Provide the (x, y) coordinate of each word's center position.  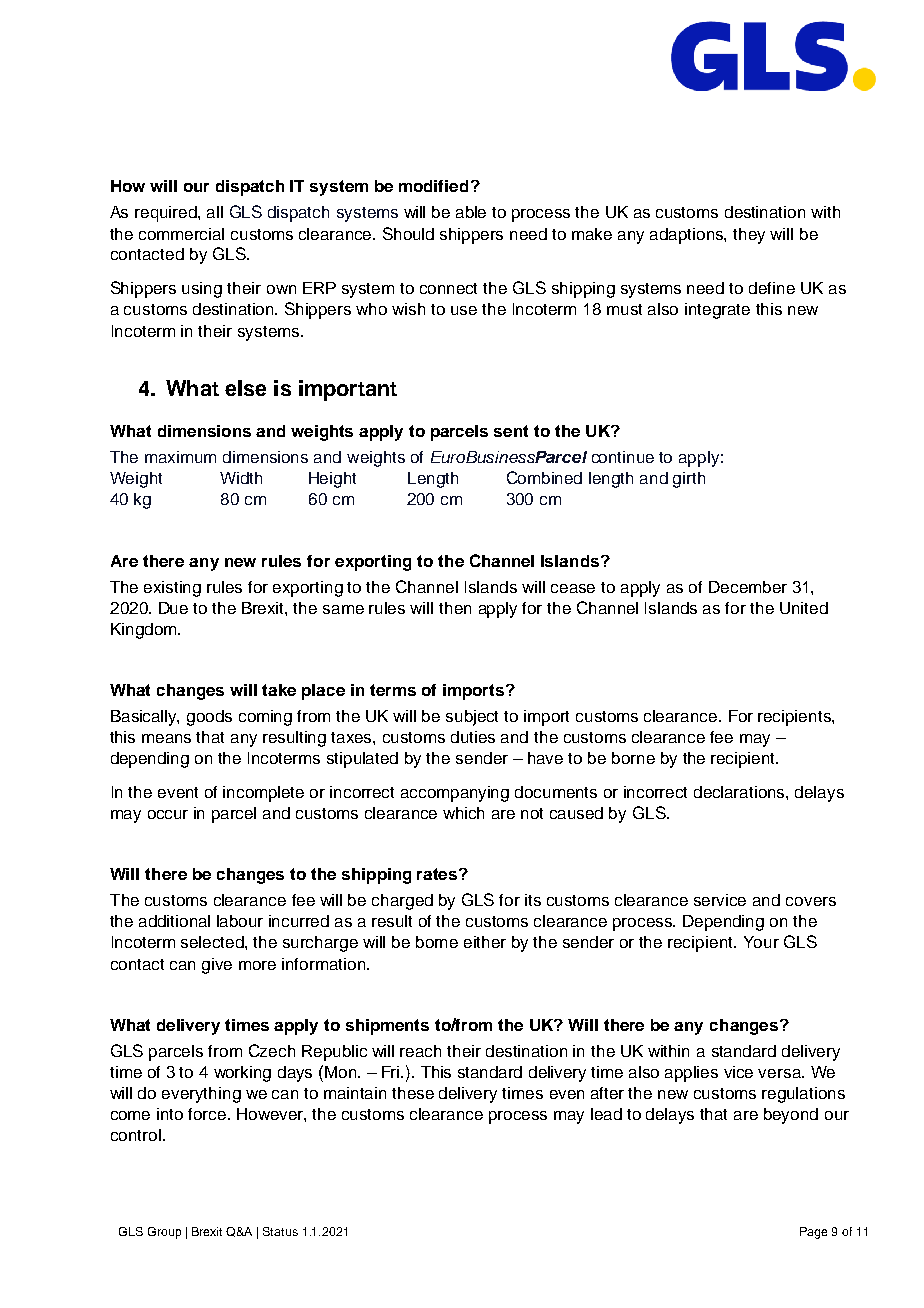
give (217, 966)
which (463, 813)
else (245, 388)
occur (168, 814)
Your (761, 942)
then (455, 608)
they (749, 236)
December (748, 587)
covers (811, 901)
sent (511, 431)
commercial (181, 234)
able (471, 212)
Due (173, 608)
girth (689, 480)
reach (420, 1051)
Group (164, 1233)
